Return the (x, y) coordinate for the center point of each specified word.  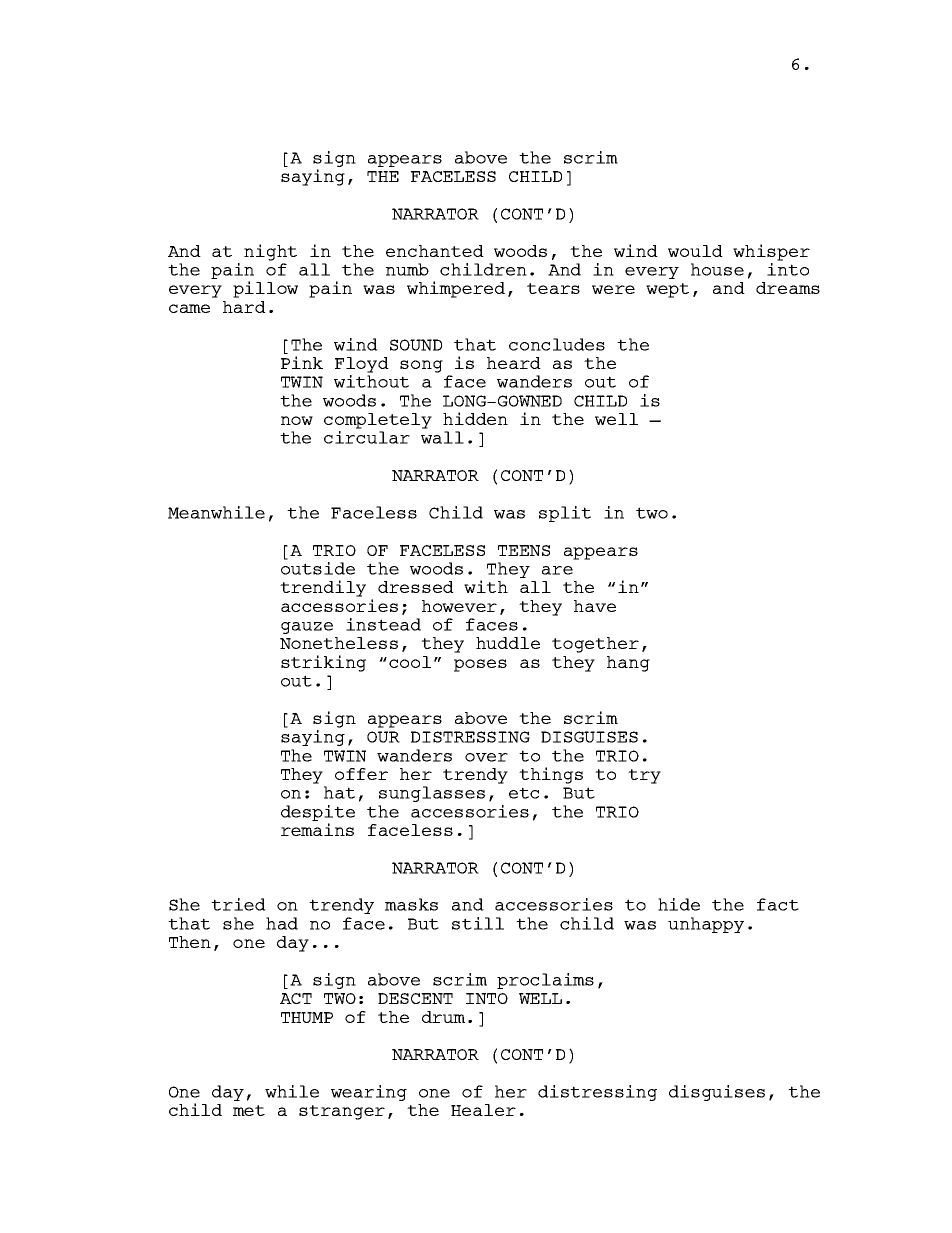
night (270, 252)
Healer (483, 1110)
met (249, 1110)
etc (524, 793)
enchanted (435, 251)
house (717, 269)
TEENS (524, 550)
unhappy (706, 925)
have (595, 606)
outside (318, 567)
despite (318, 813)
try (644, 776)
